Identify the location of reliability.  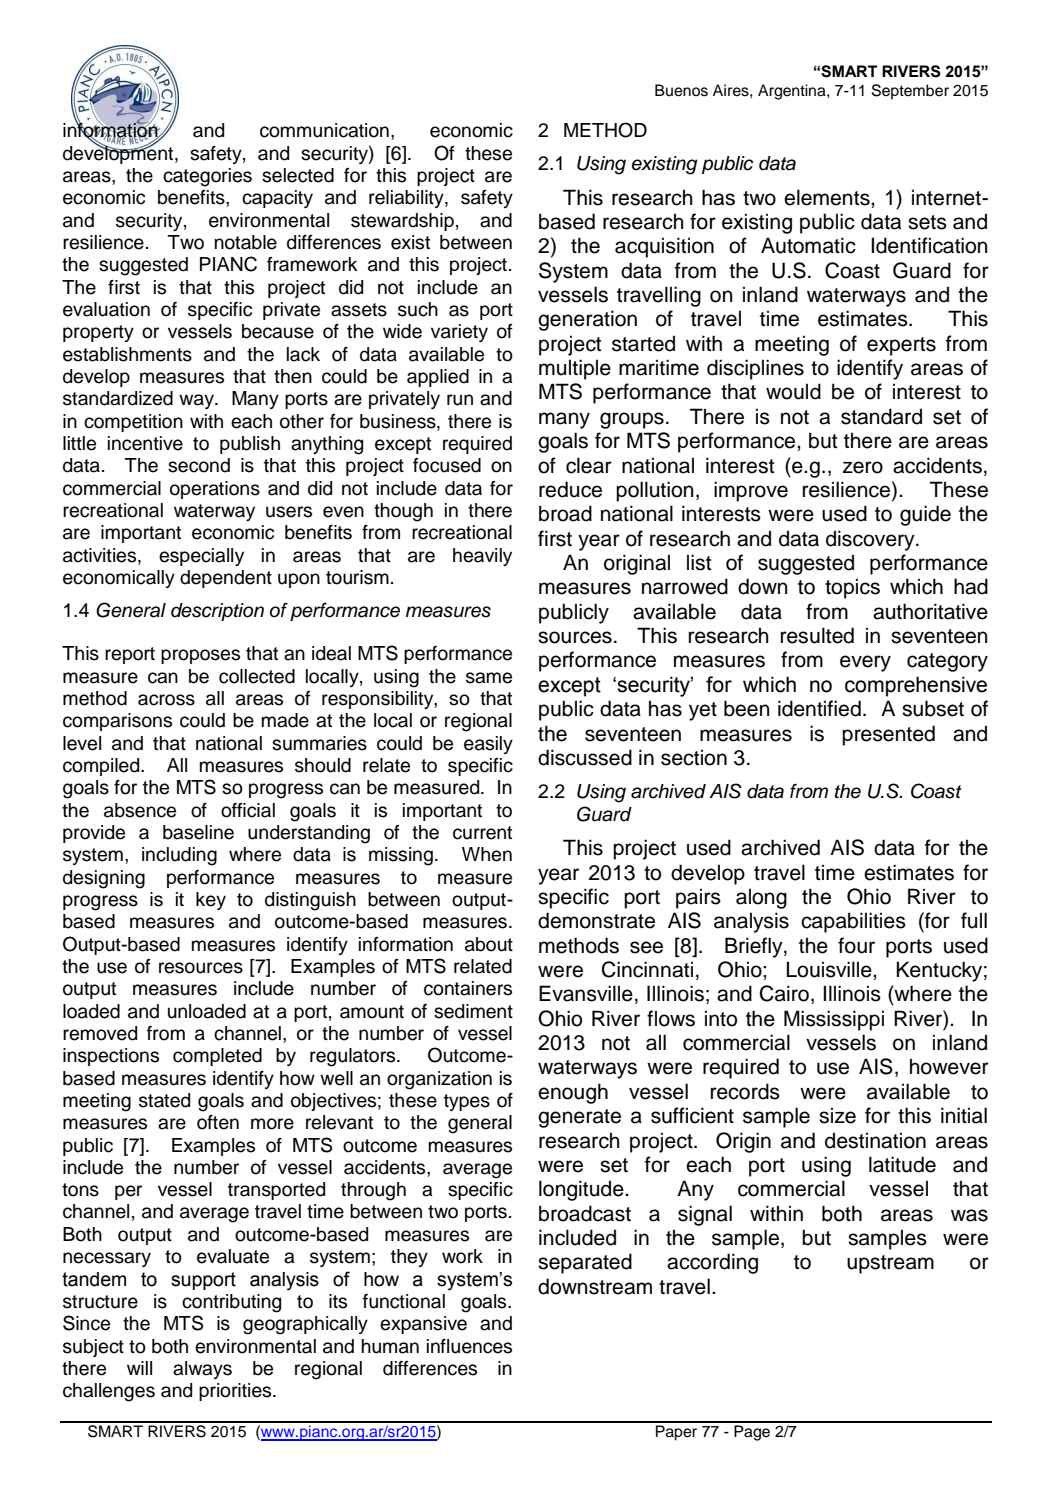
(407, 199).
